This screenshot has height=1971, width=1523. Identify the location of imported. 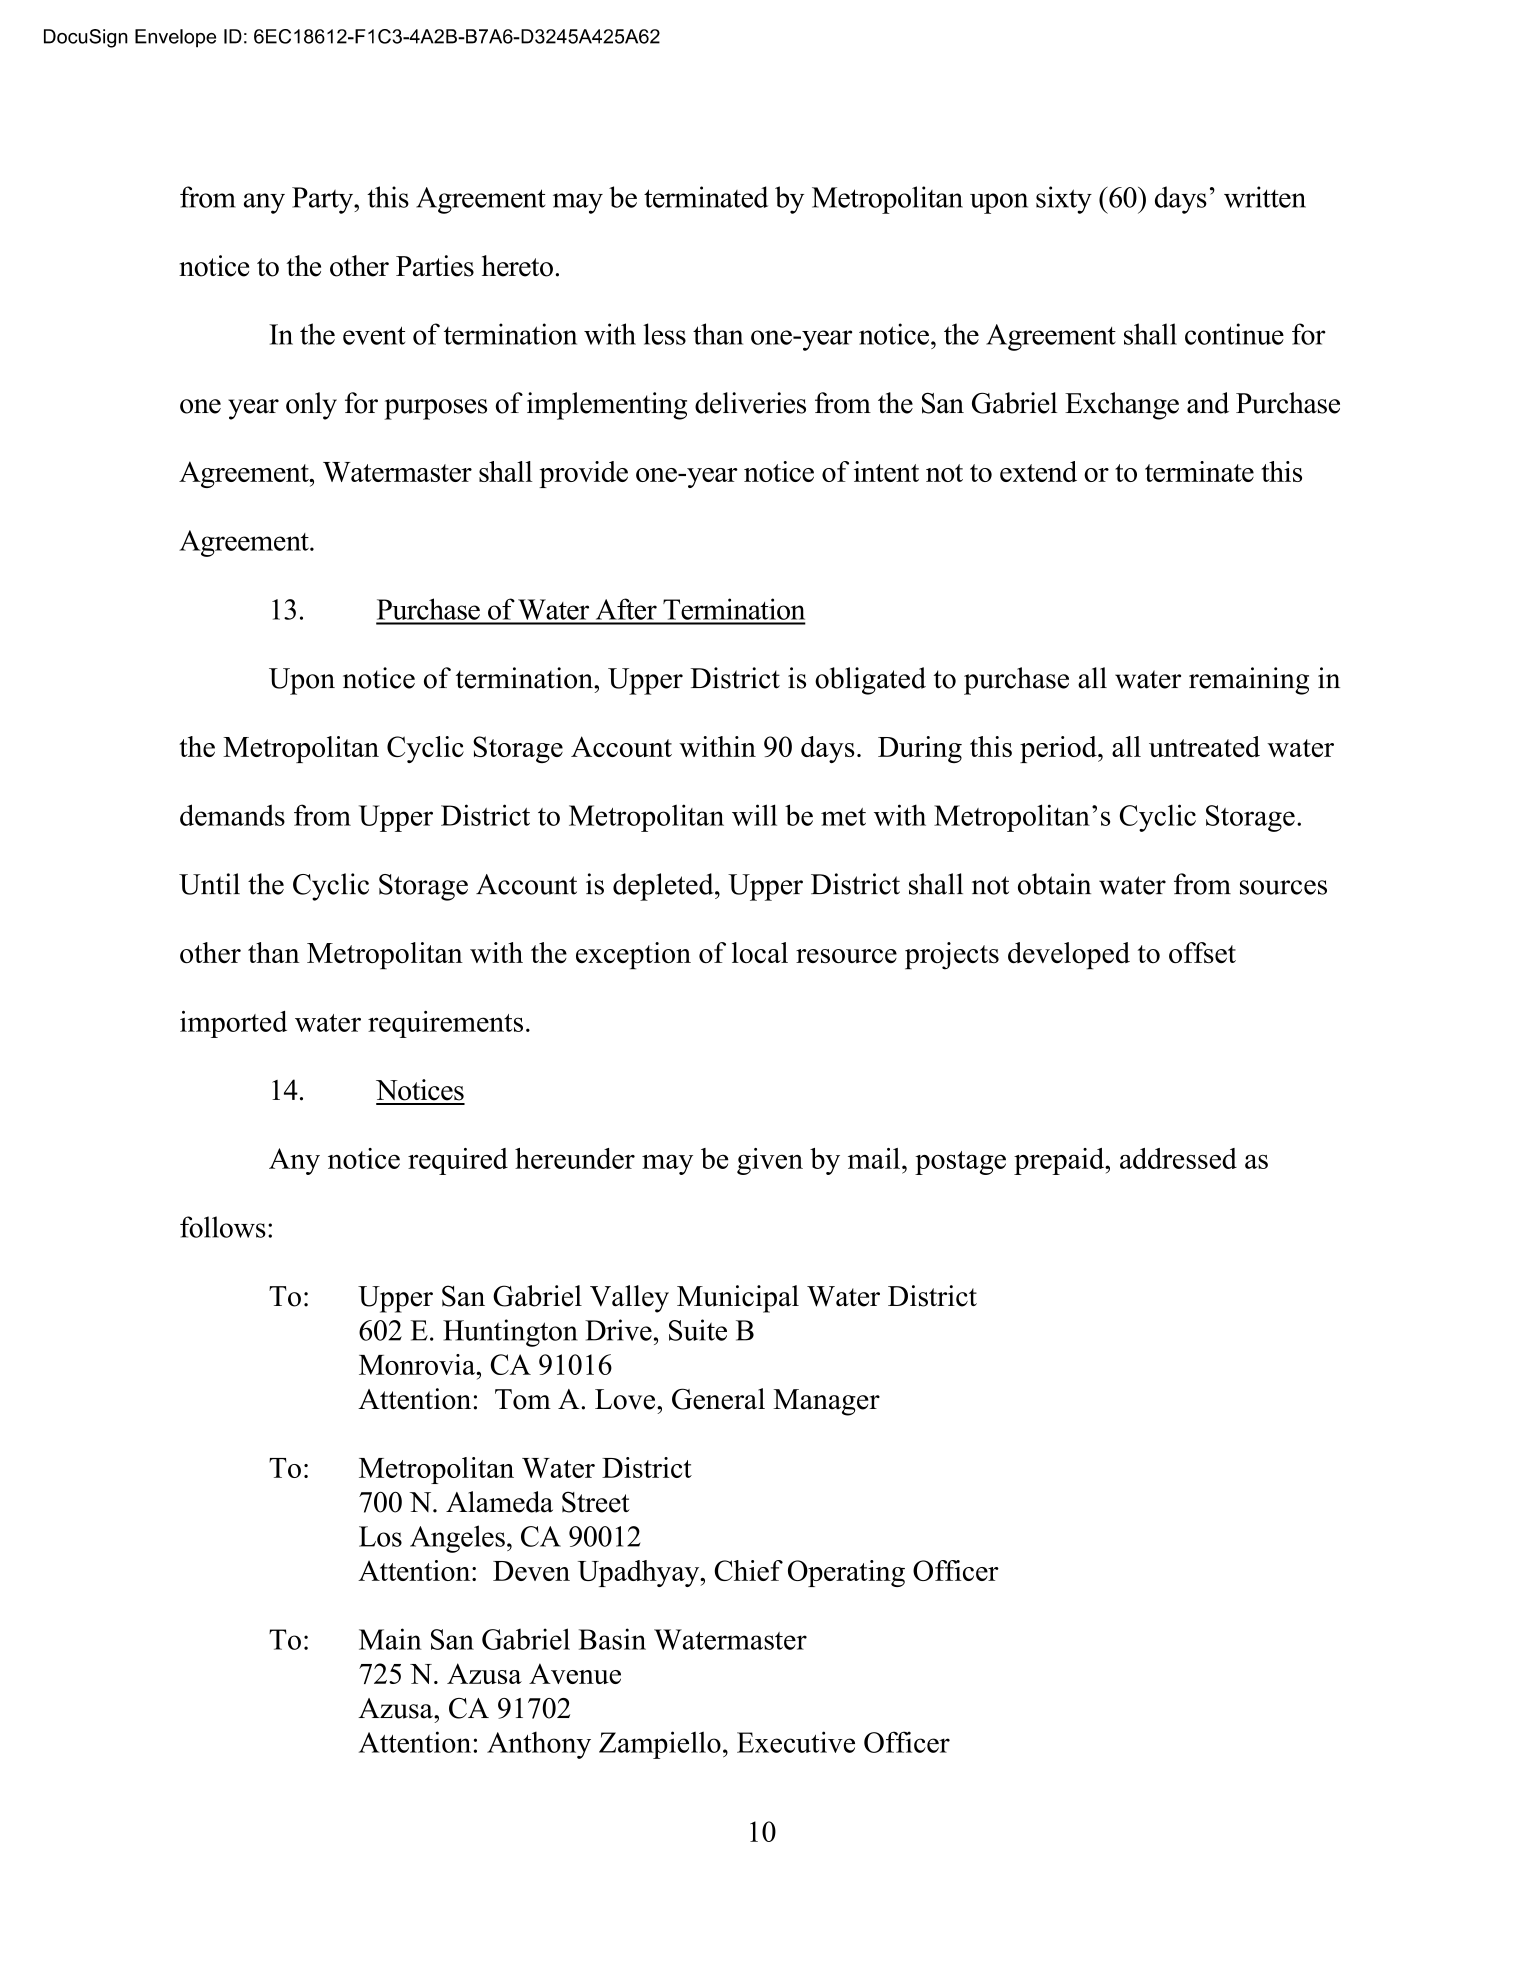
(233, 1024).
